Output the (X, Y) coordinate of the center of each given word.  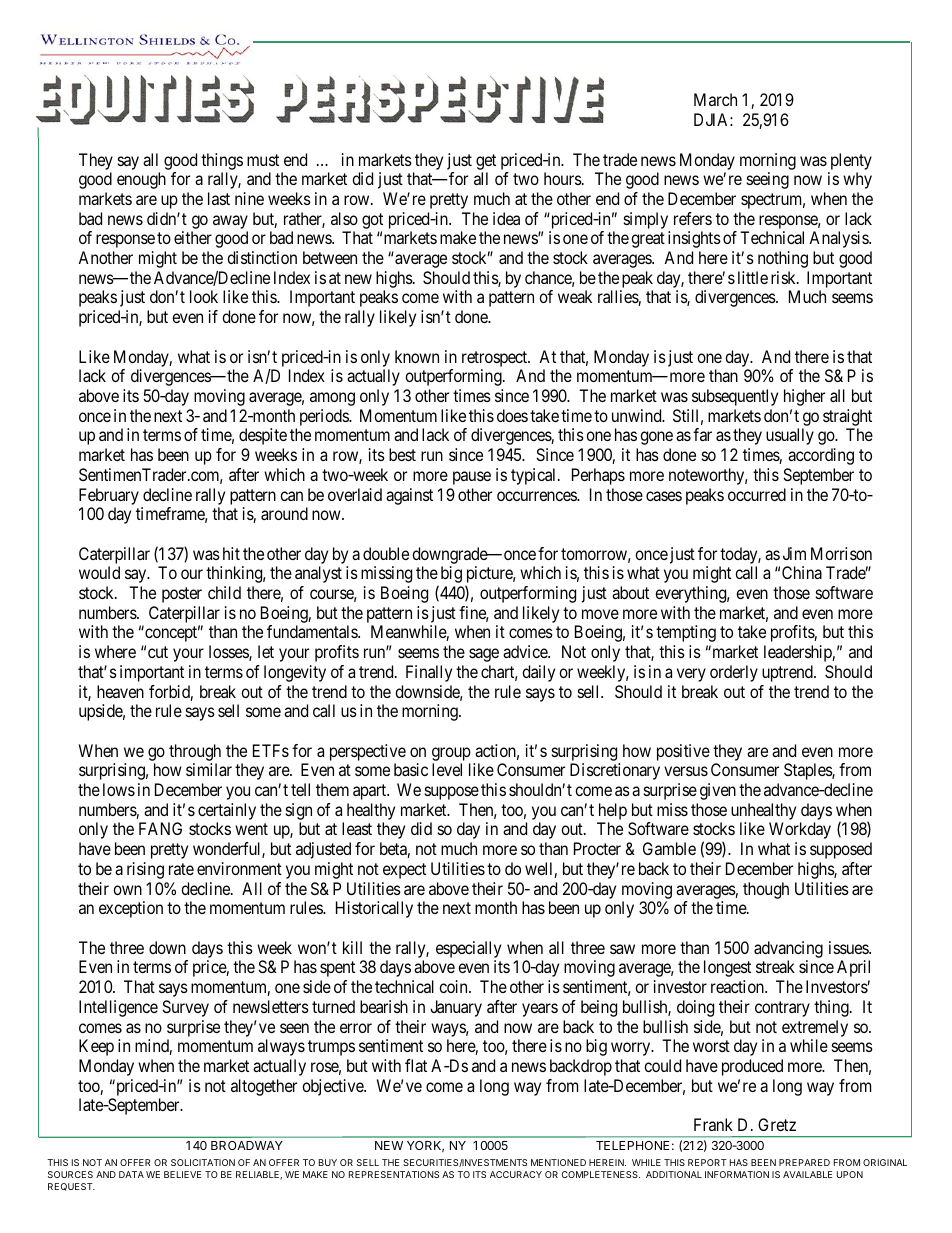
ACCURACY (516, 1174)
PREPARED (804, 1162)
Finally (429, 673)
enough (141, 180)
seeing (768, 180)
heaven (120, 691)
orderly (734, 673)
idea (506, 218)
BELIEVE (182, 1174)
